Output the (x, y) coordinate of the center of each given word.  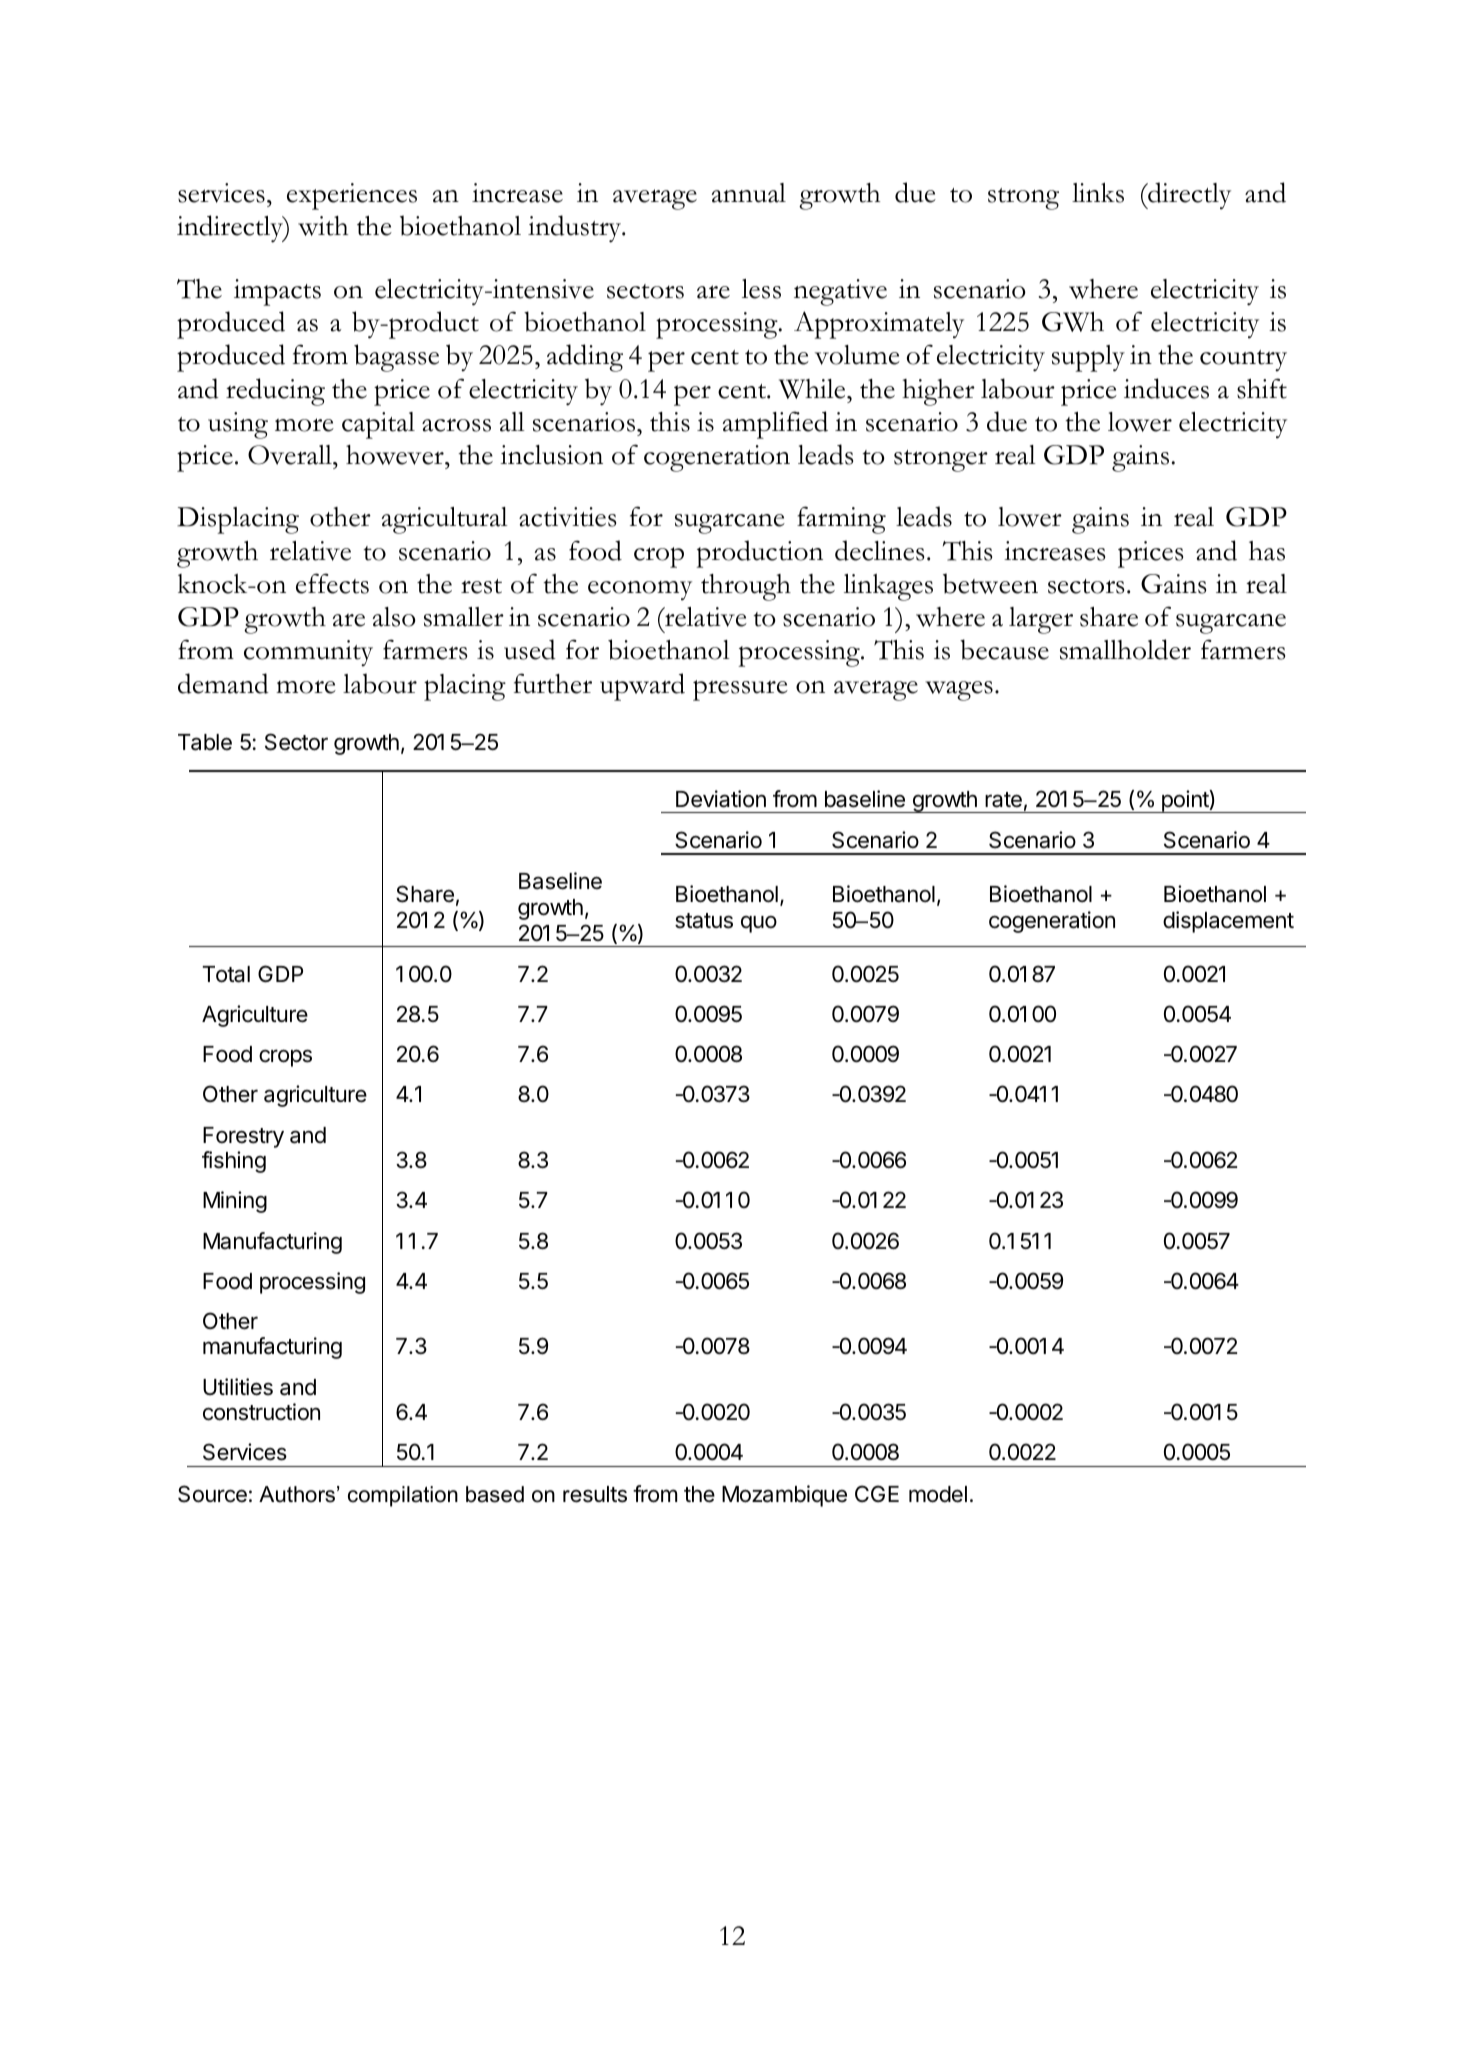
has (1267, 551)
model (938, 1494)
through (746, 587)
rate (1003, 800)
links (1098, 192)
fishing (234, 1162)
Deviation (721, 799)
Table (205, 742)
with (323, 226)
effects (332, 583)
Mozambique (784, 1496)
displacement (1228, 922)
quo (759, 924)
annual (749, 193)
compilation (403, 1496)
